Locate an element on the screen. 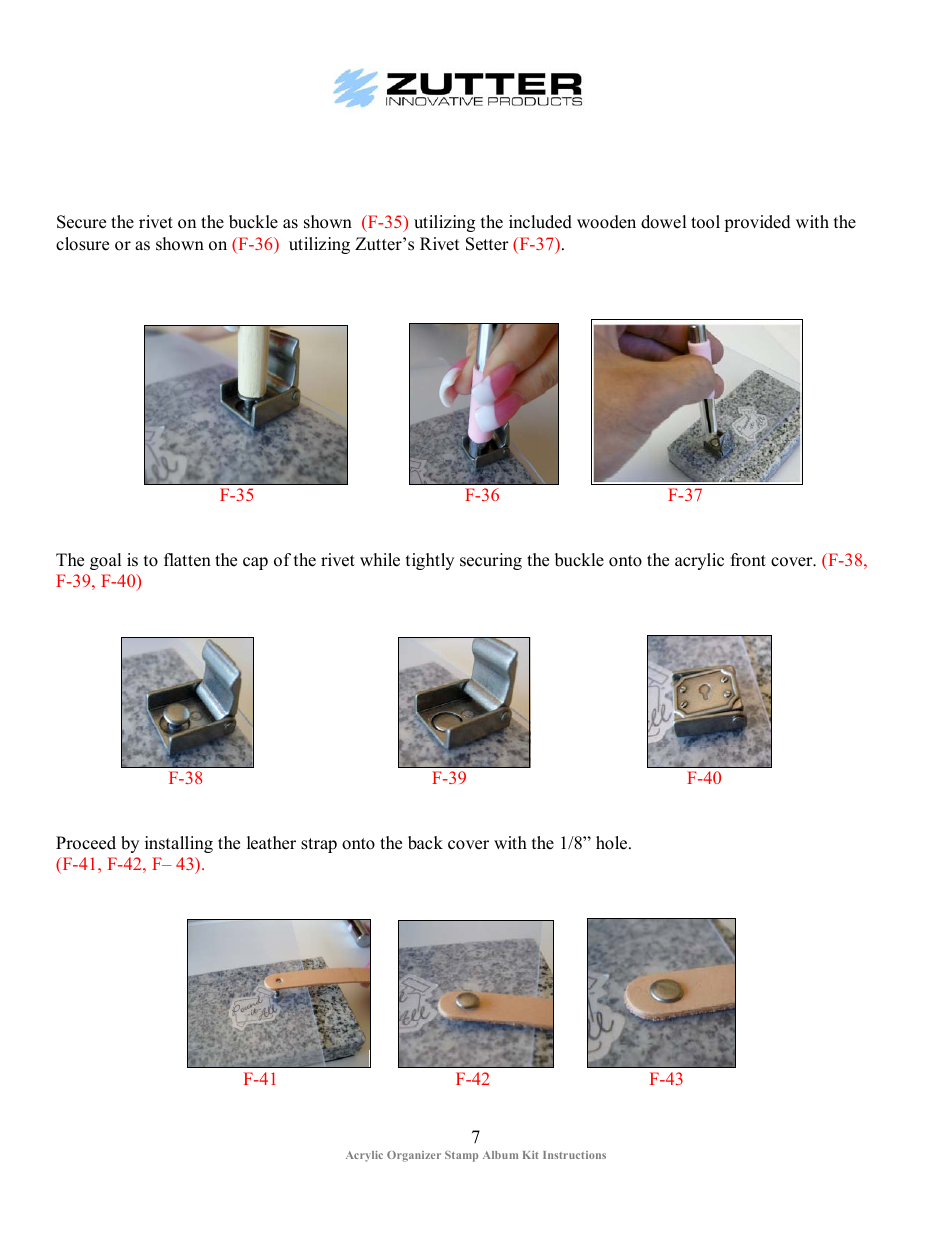  flatten is located at coordinates (187, 560).
